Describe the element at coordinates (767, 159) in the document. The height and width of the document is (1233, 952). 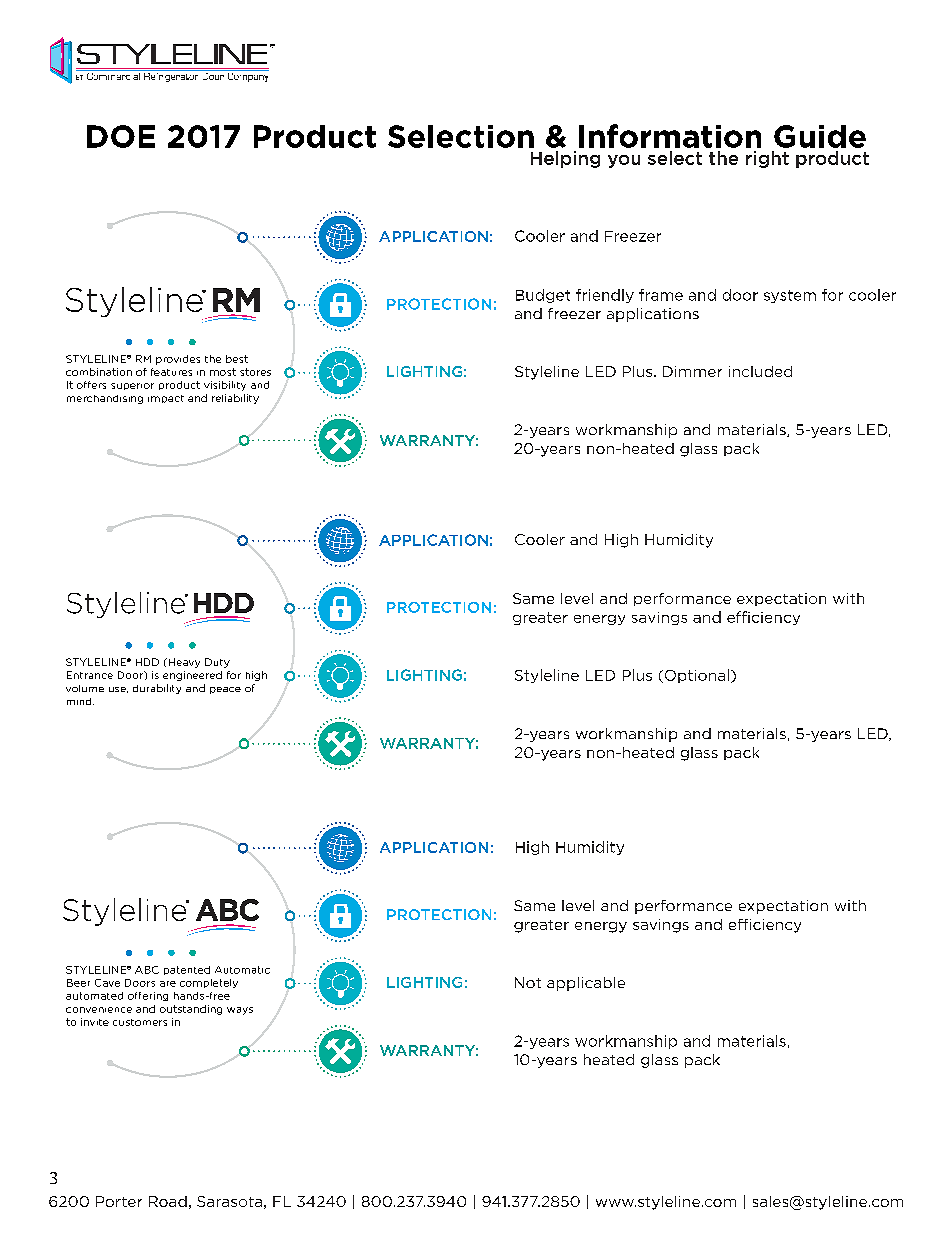
I see `right` at that location.
